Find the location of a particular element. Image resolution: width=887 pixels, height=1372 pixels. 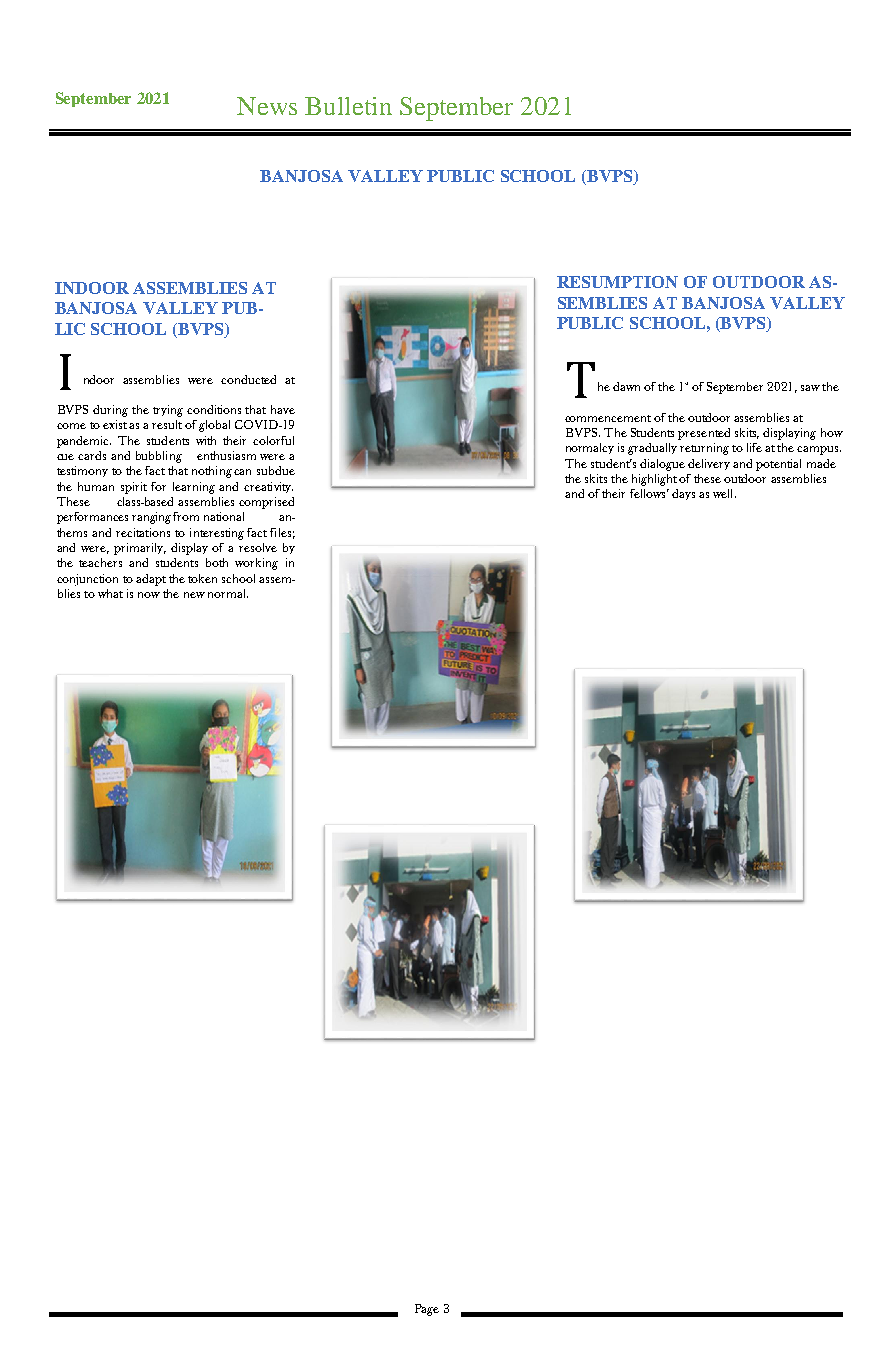

adapt is located at coordinates (151, 580).
